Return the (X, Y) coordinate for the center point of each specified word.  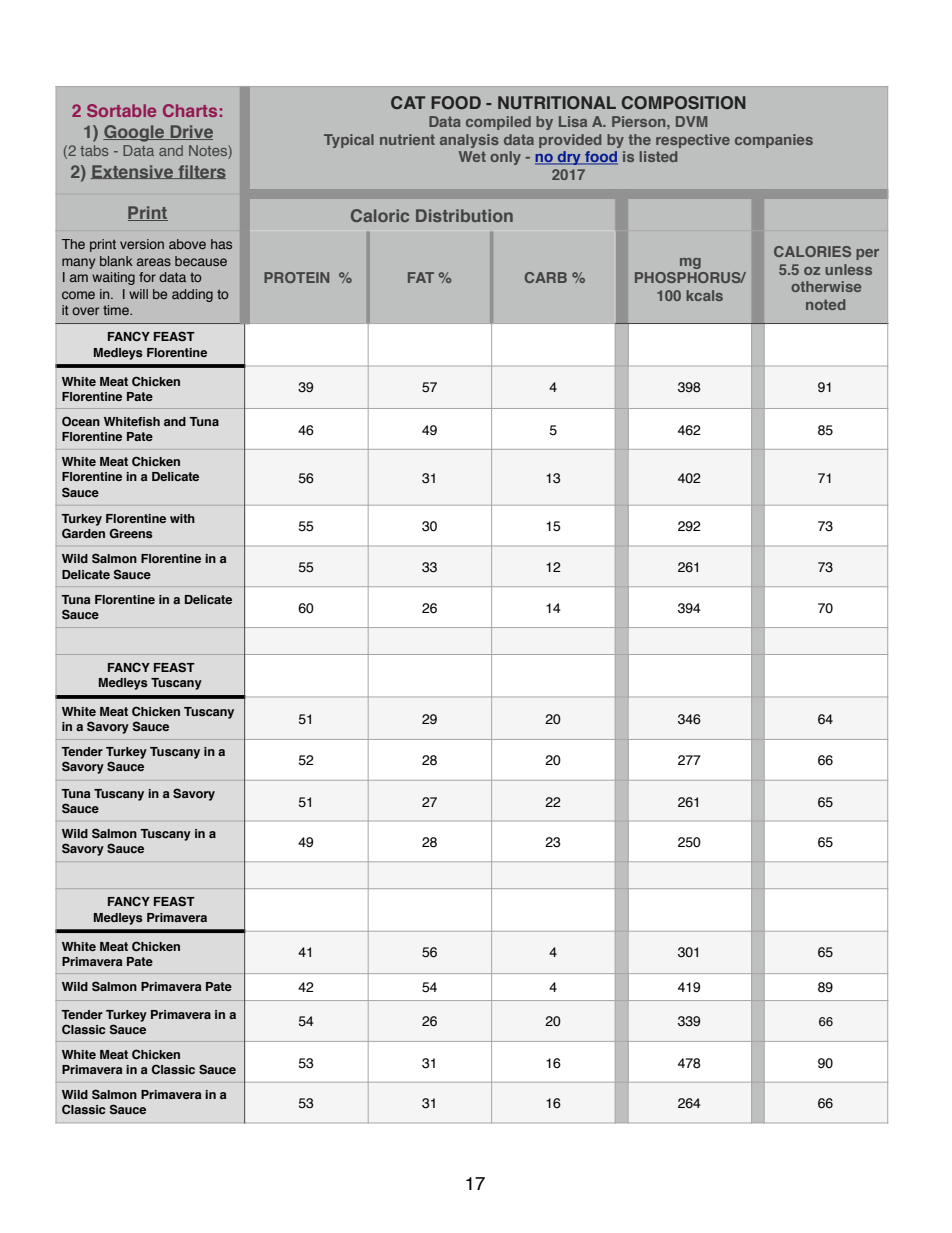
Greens (131, 533)
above (187, 244)
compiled (498, 123)
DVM (691, 121)
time (117, 310)
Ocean (81, 421)
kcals (704, 295)
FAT (421, 277)
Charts (190, 110)
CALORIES (812, 251)
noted (825, 304)
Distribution (464, 215)
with (182, 518)
